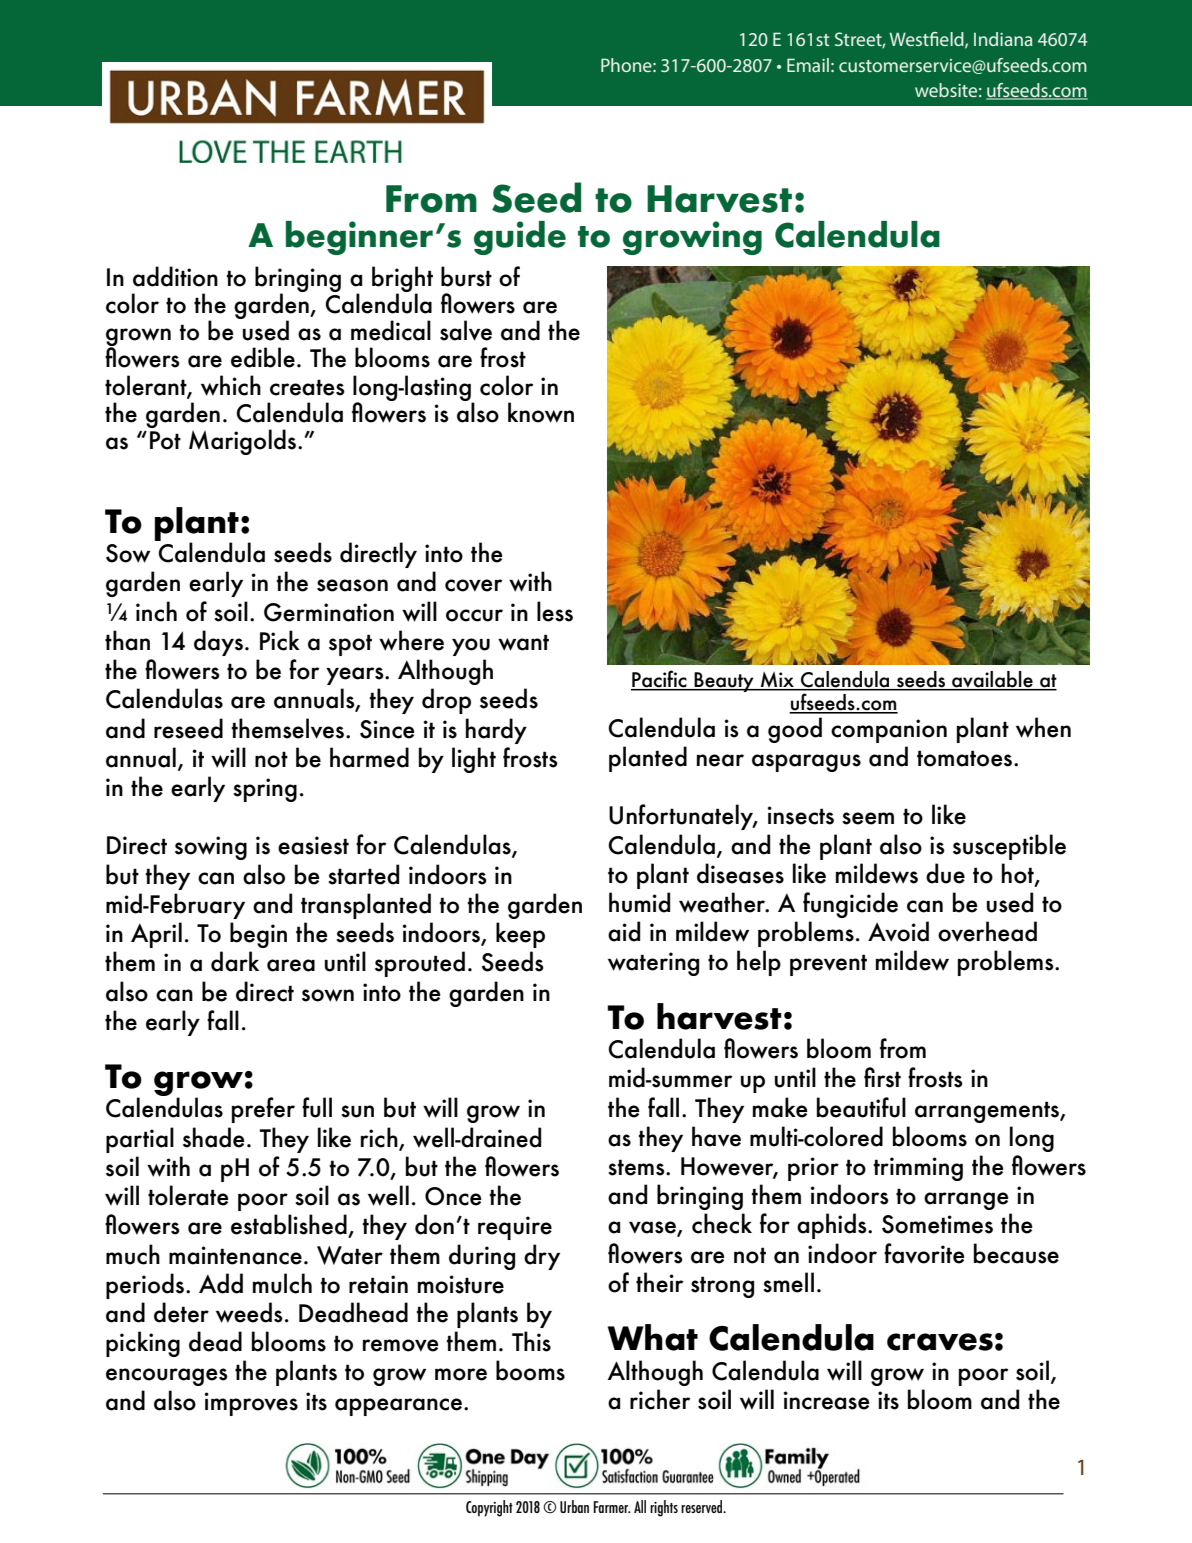 The height and width of the page is (1543, 1192). Describe the element at coordinates (175, 276) in the page. I see `addition` at that location.
